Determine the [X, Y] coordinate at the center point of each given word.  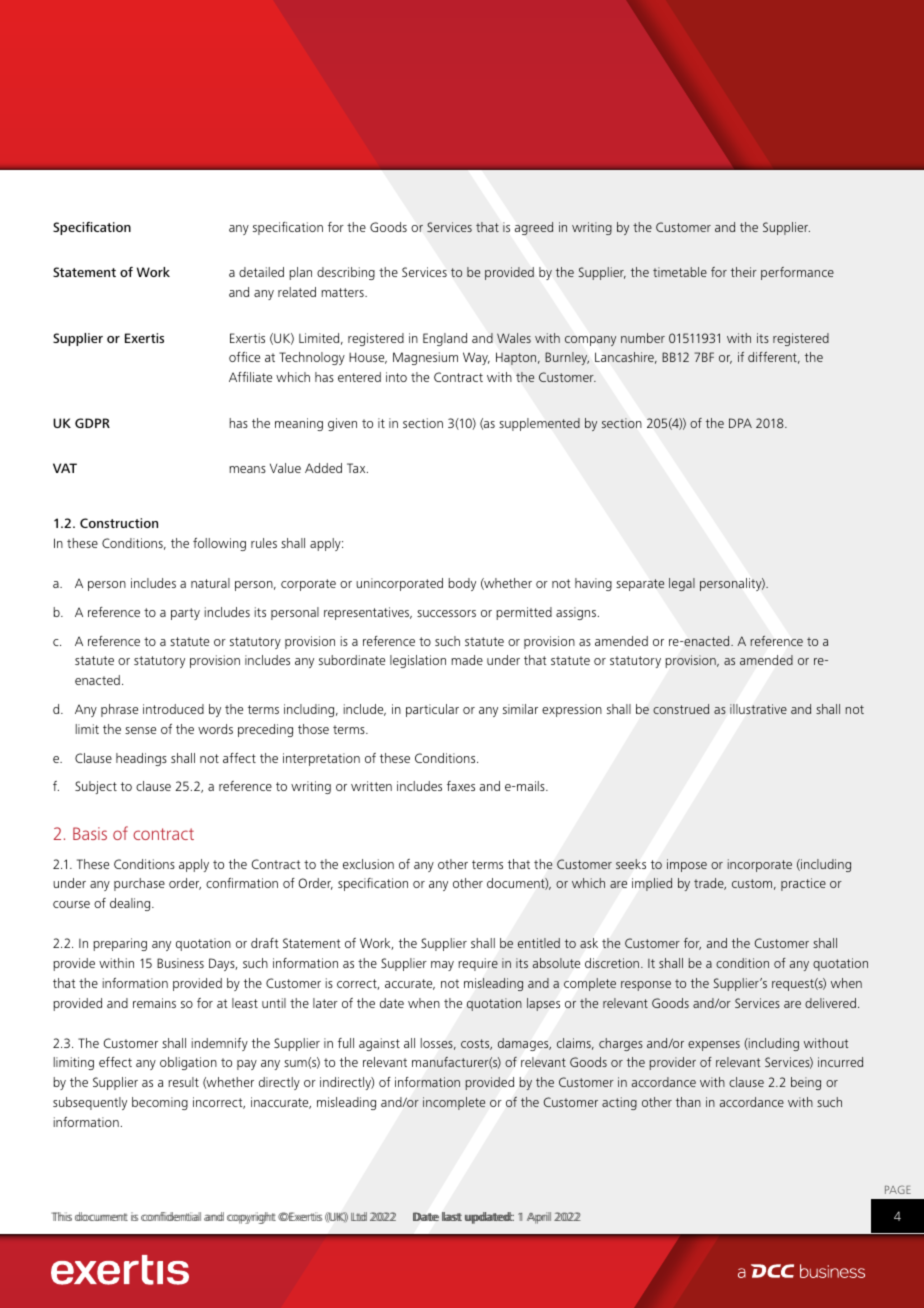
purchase [139, 884]
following [219, 544]
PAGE [898, 1189]
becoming [160, 1103]
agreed [534, 228]
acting [619, 1103]
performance [797, 273]
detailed [261, 272]
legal [682, 584]
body [462, 584]
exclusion [368, 864]
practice [803, 884]
